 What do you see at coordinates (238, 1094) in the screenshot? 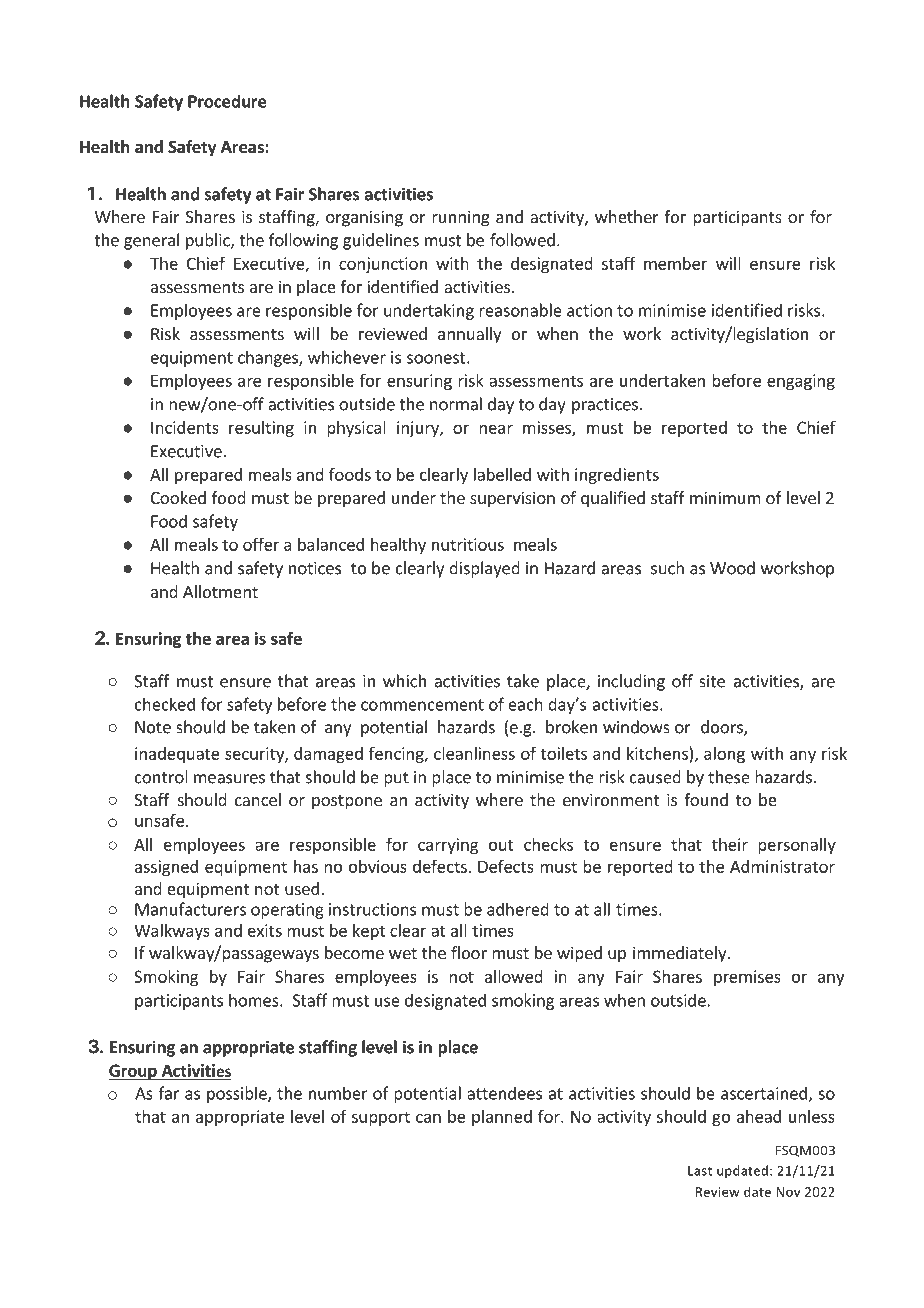
I see `possible` at bounding box center [238, 1094].
